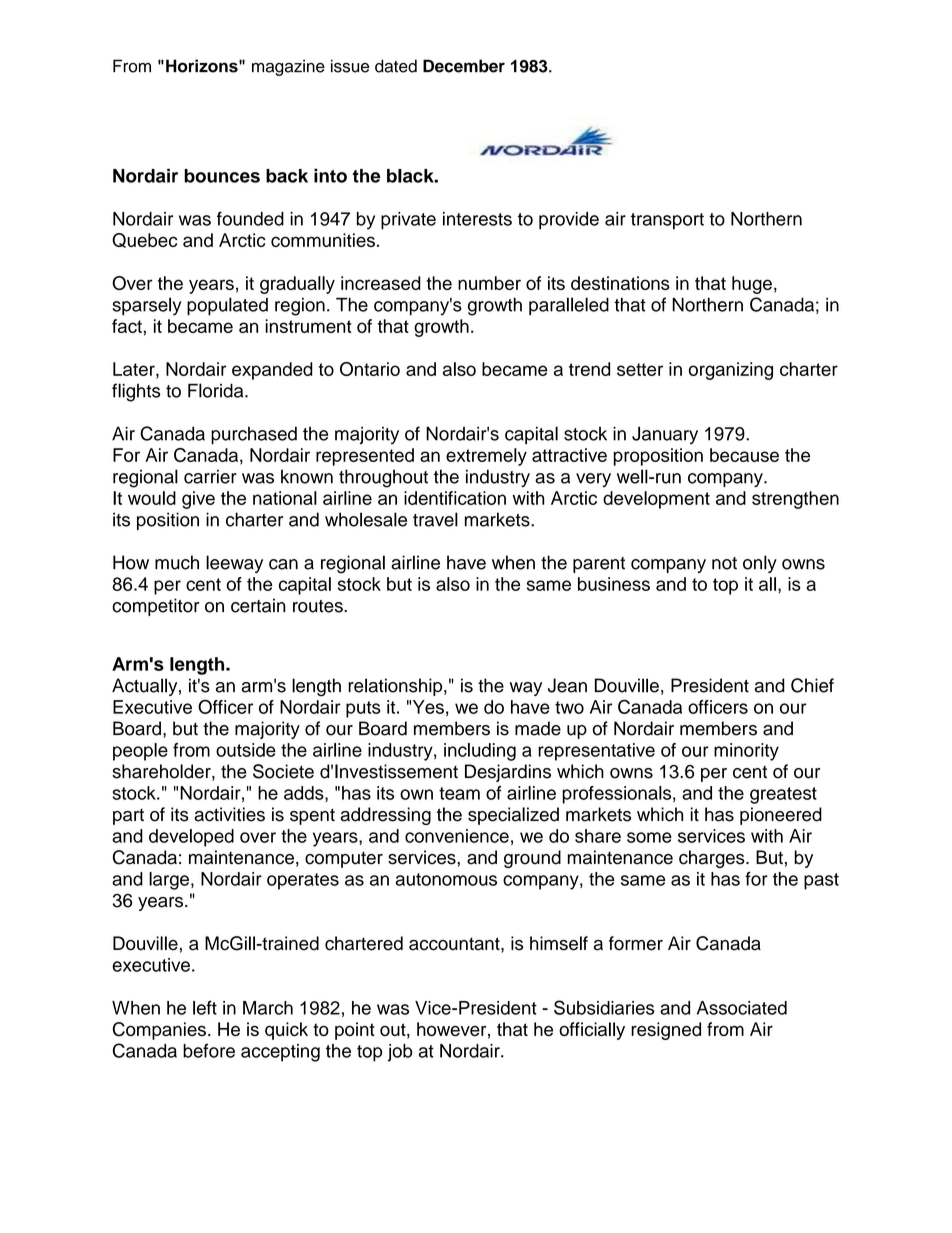  Describe the element at coordinates (396, 687) in the image. I see `relationship` at that location.
